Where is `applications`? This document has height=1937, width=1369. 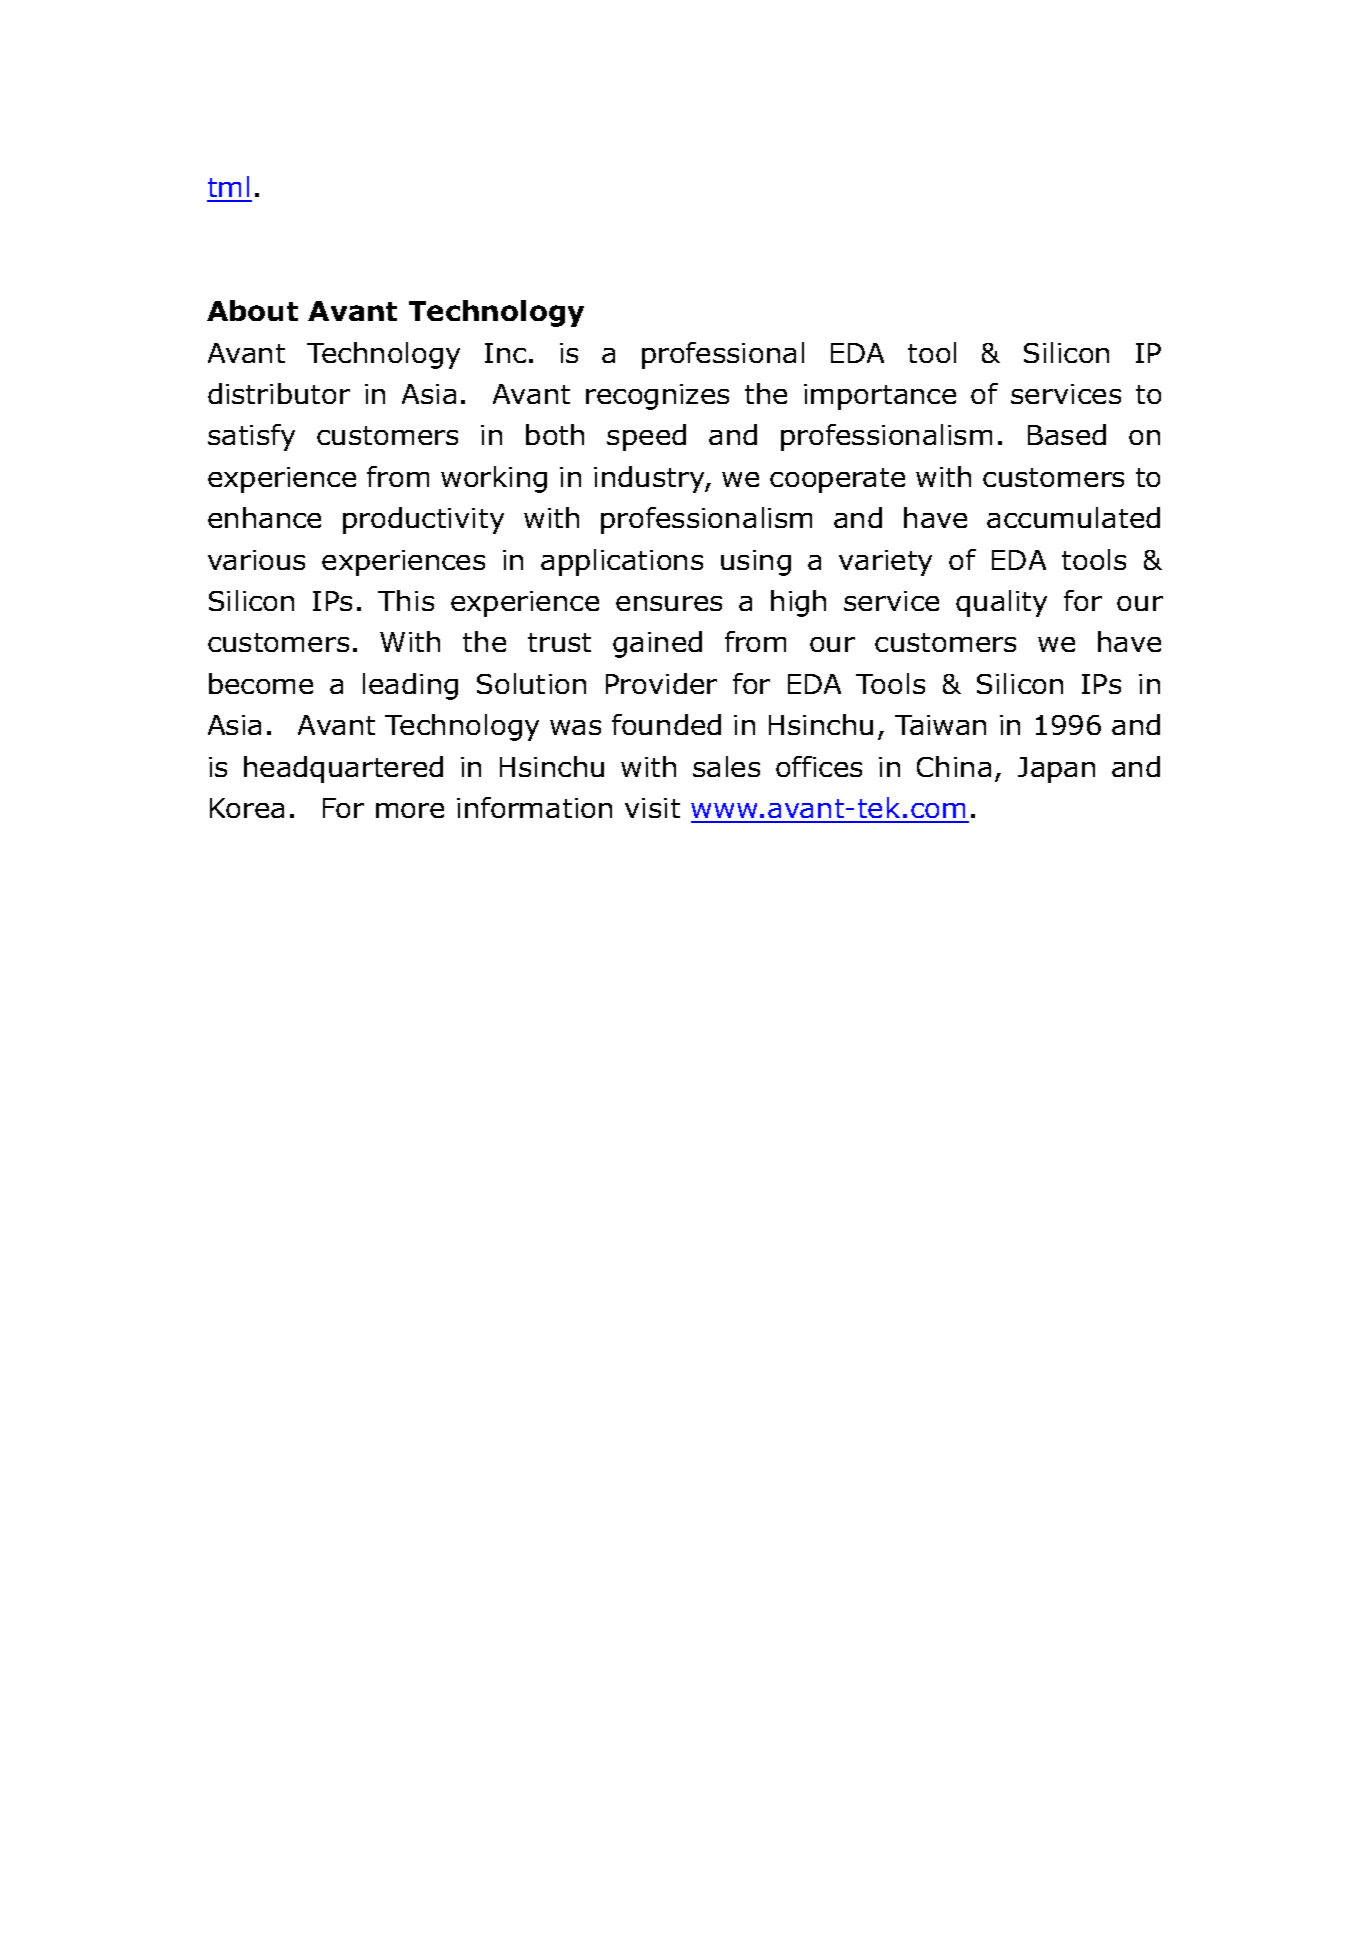 applications is located at coordinates (622, 562).
